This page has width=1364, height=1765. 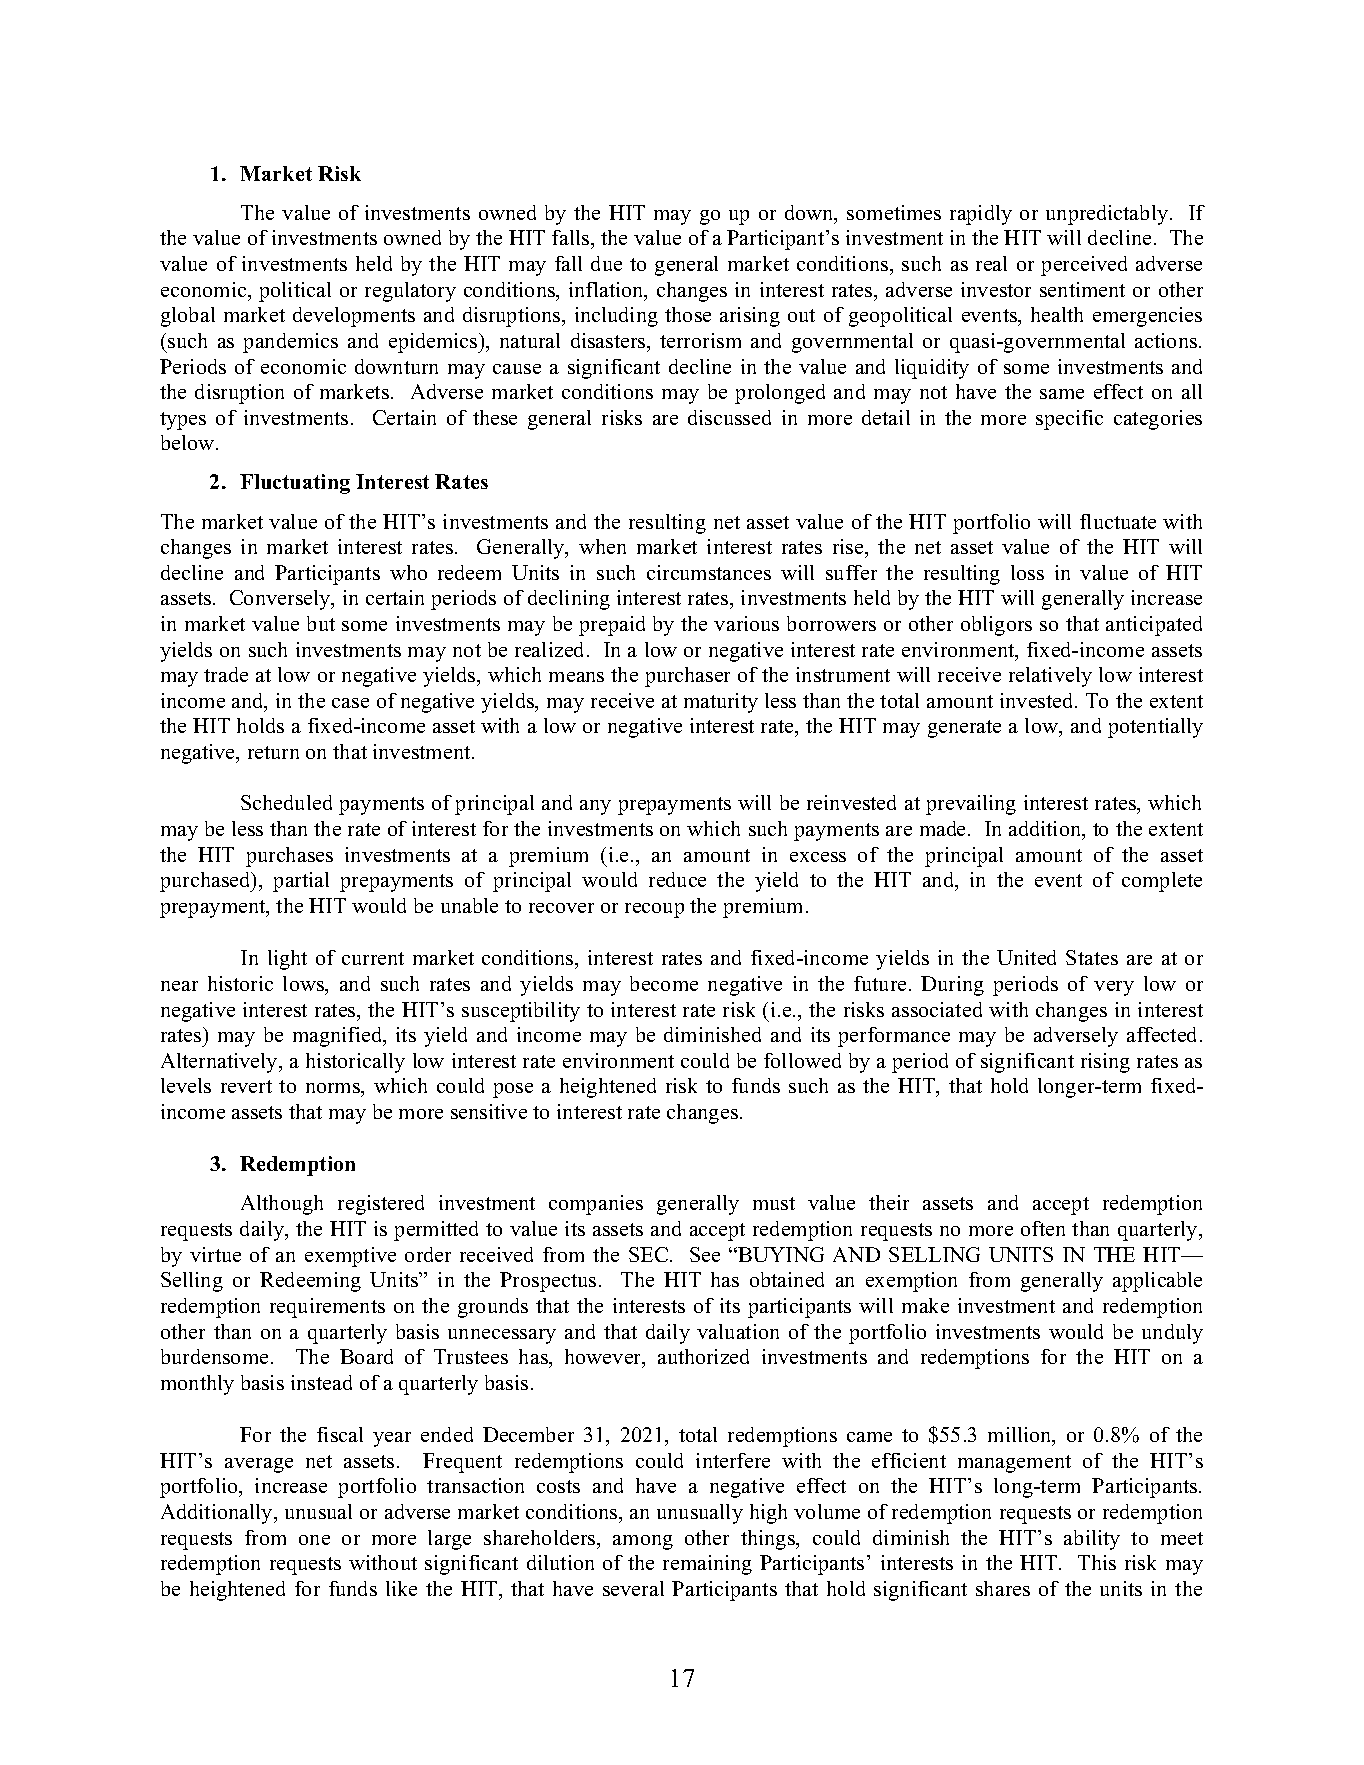 What do you see at coordinates (246, 1086) in the page?
I see `revert` at bounding box center [246, 1086].
